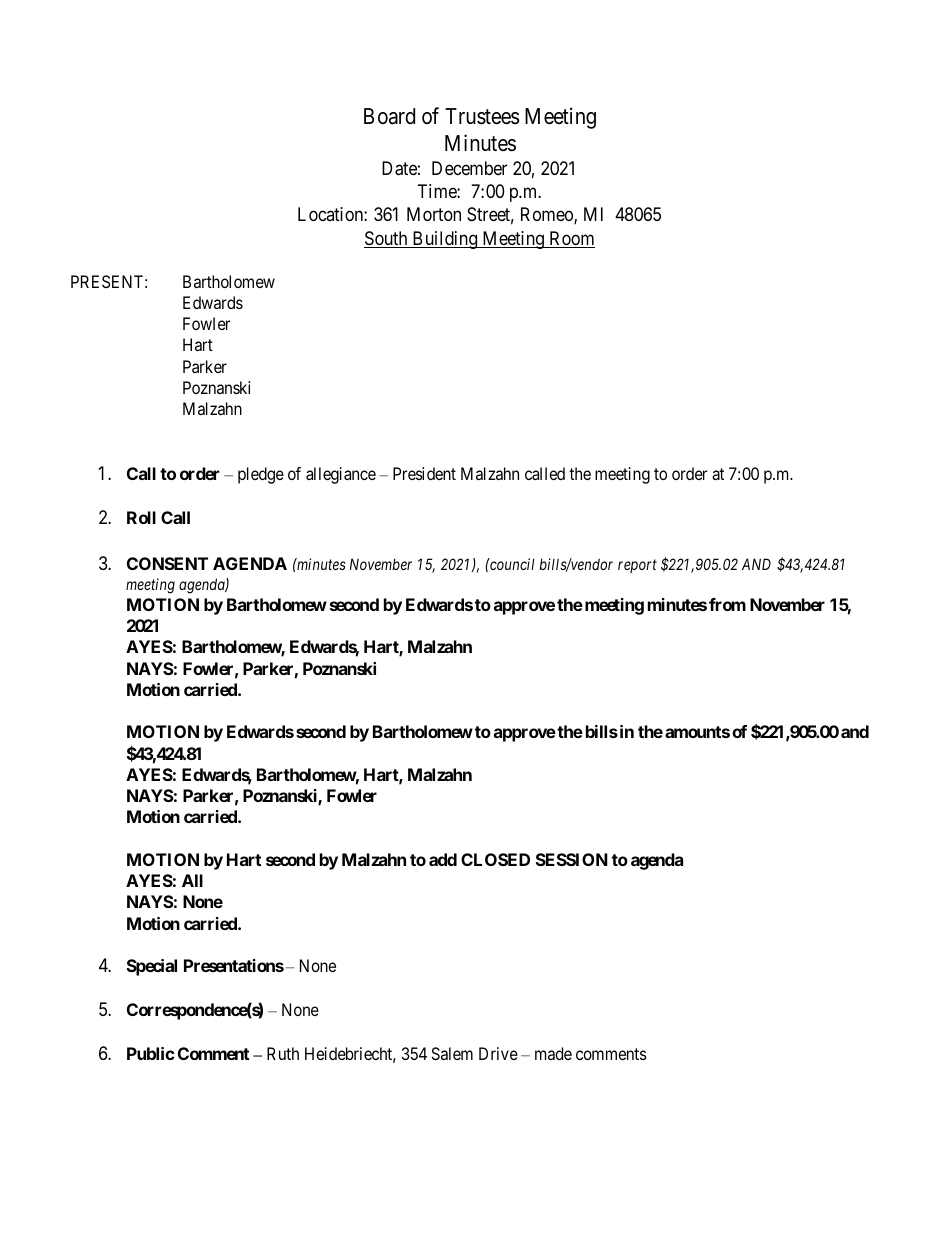  Describe the element at coordinates (151, 1053) in the screenshot. I see `Public` at that location.
